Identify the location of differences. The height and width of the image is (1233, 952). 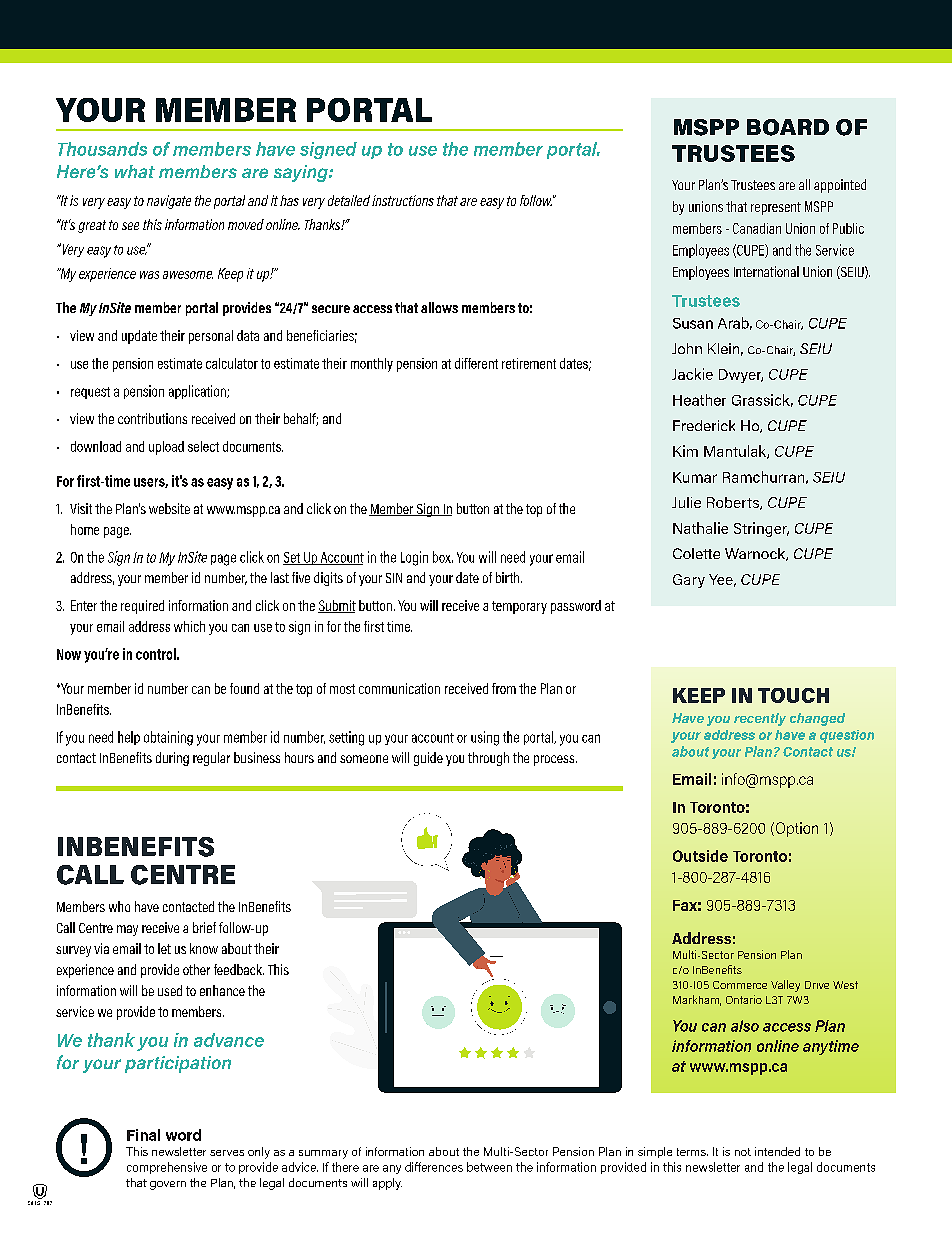
(434, 1167).
